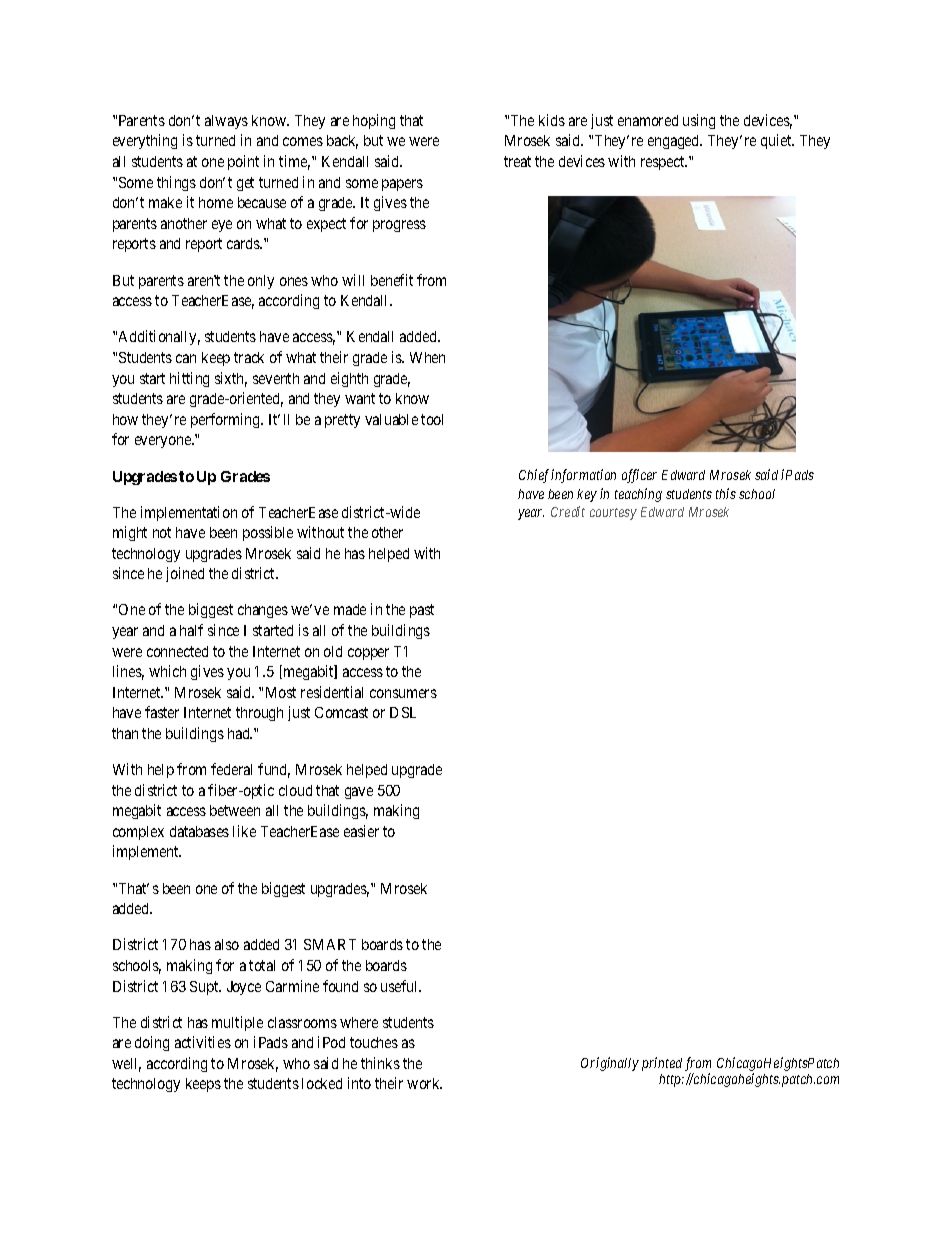  Describe the element at coordinates (152, 1043) in the screenshot. I see `doing` at that location.
